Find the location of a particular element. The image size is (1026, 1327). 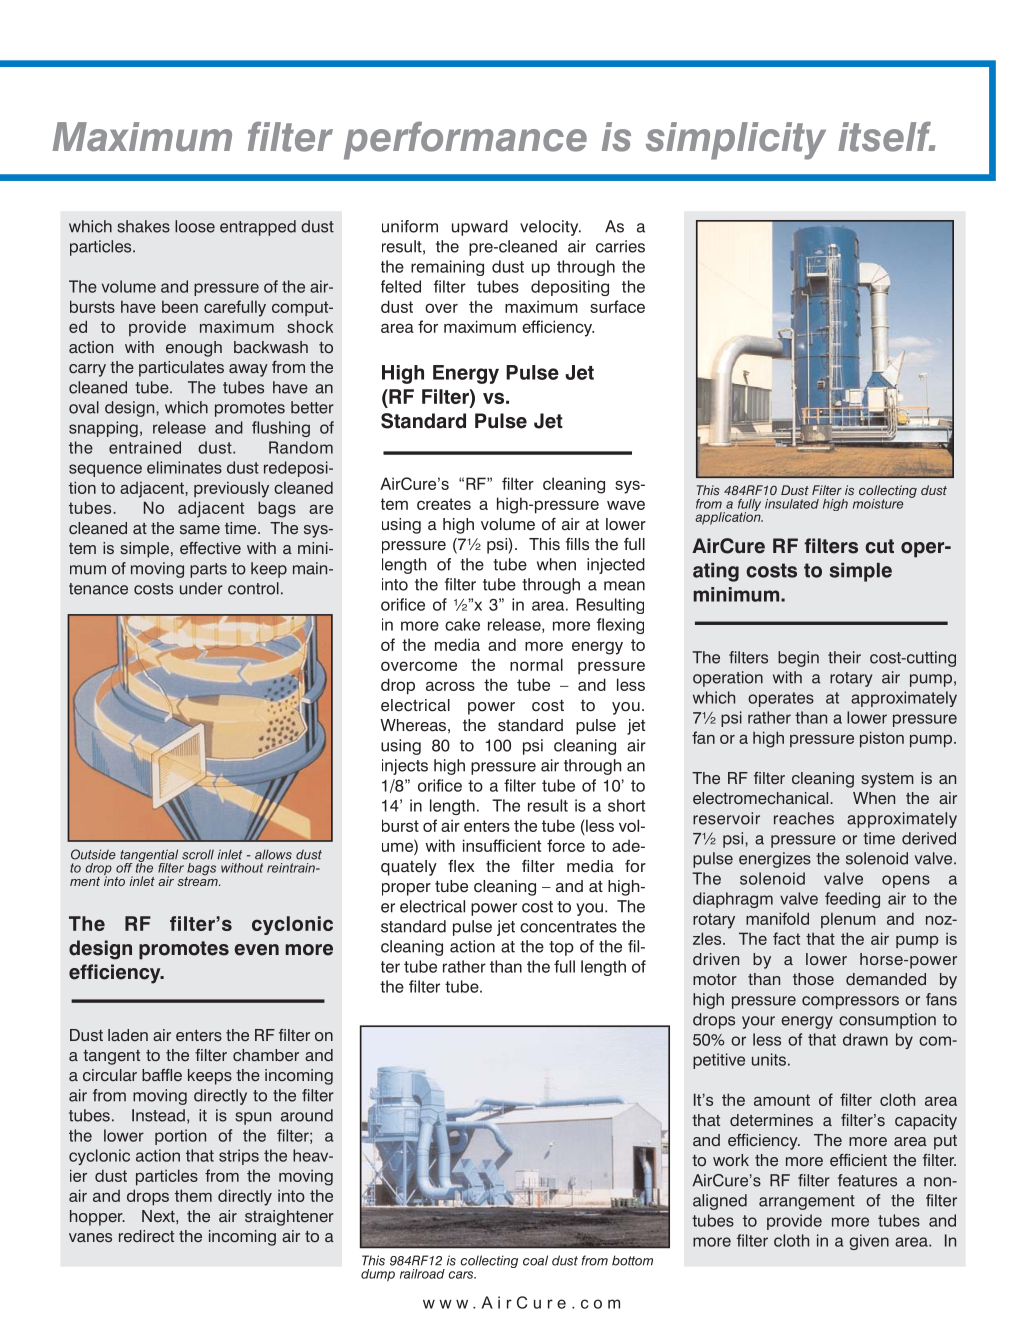

top is located at coordinates (561, 948).
